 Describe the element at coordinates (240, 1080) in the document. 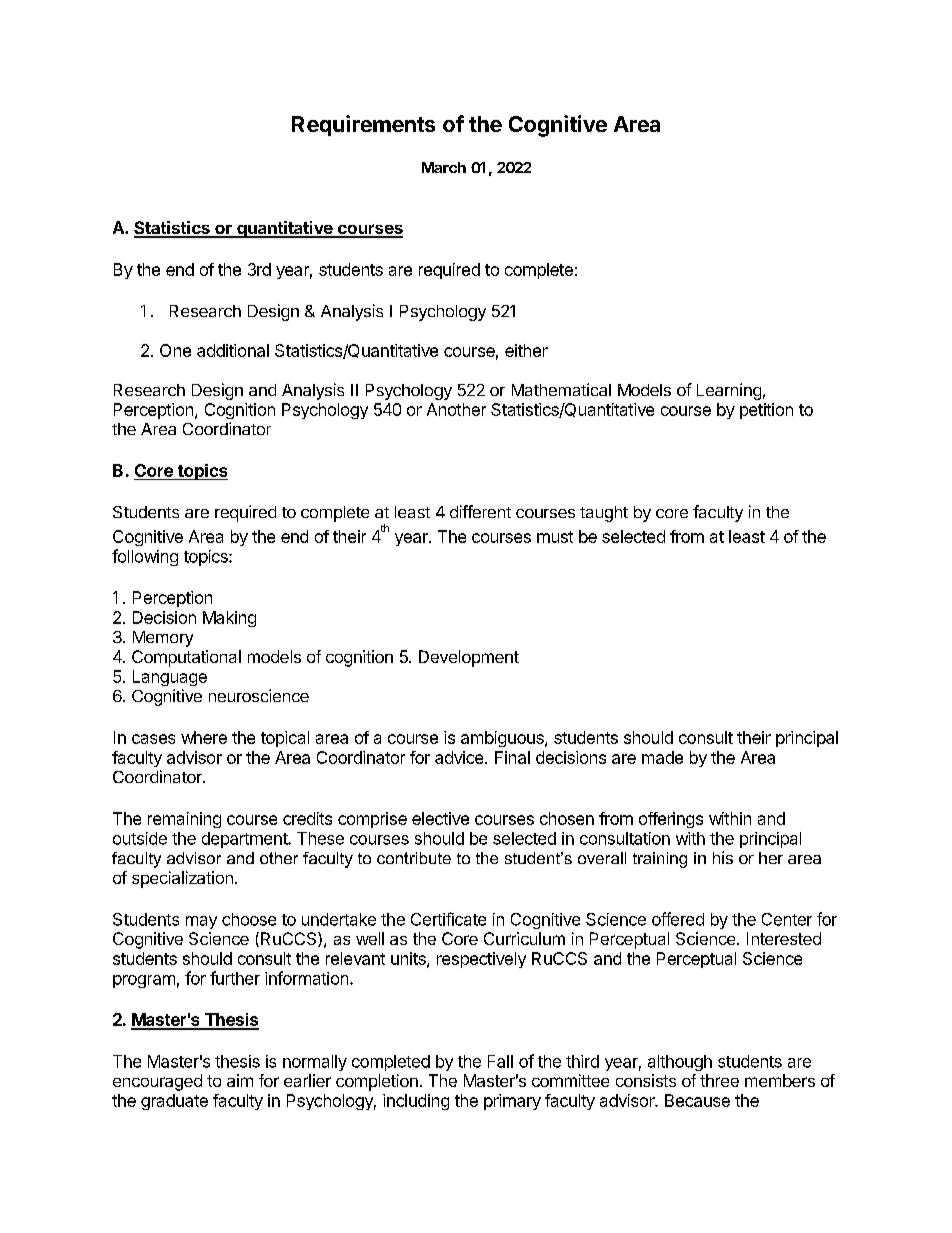

I see `aim` at that location.
